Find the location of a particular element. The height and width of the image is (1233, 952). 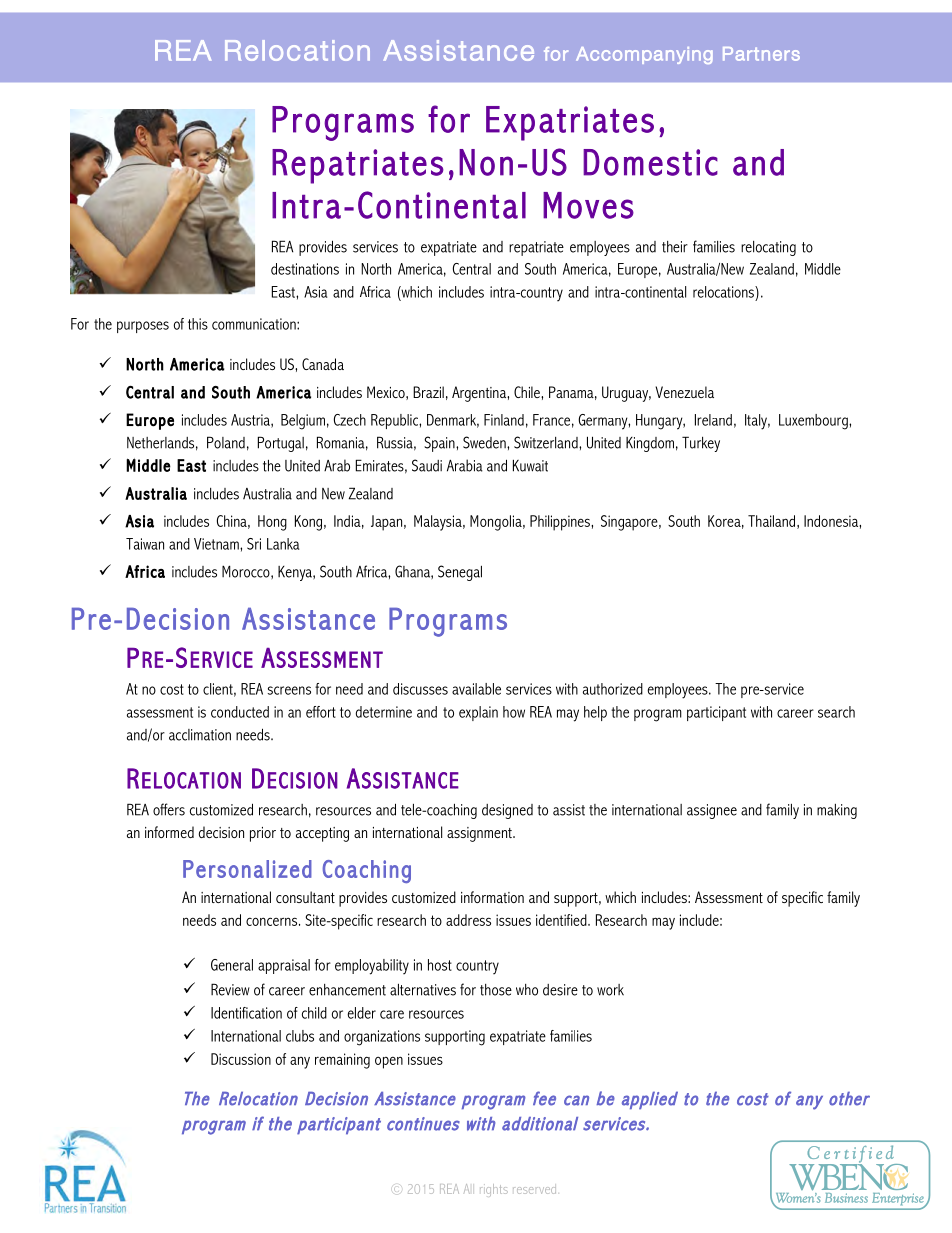

Venezuela is located at coordinates (684, 392).
